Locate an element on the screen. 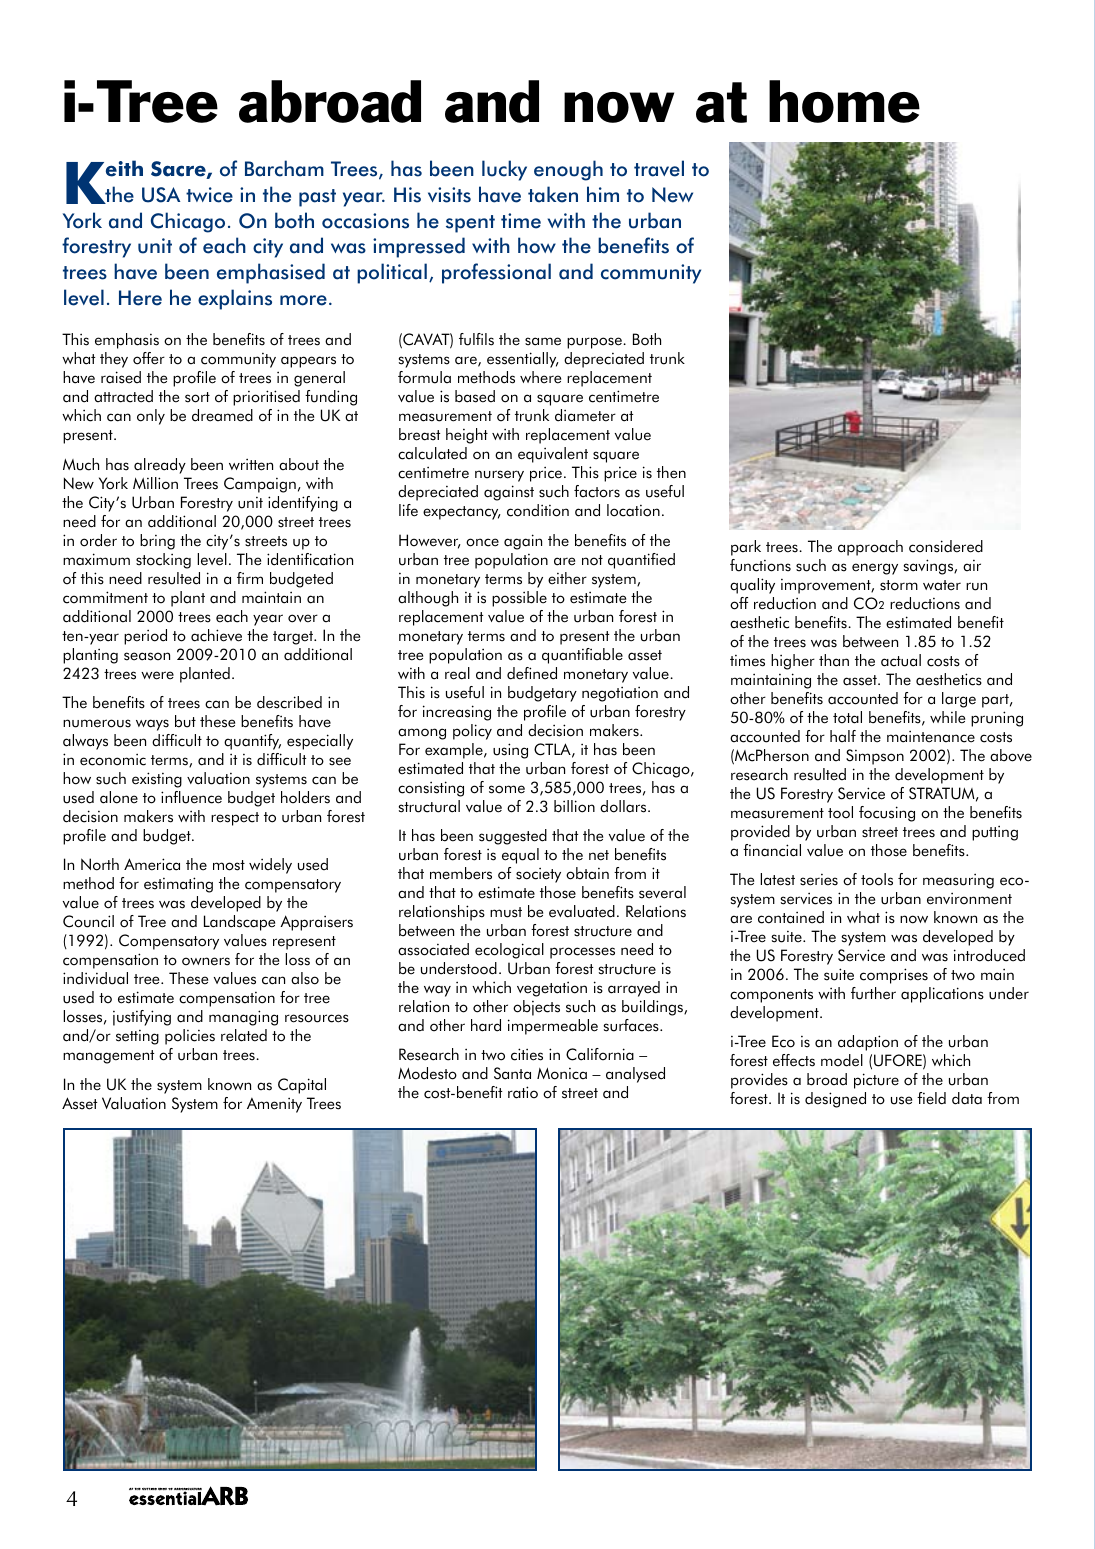 This screenshot has width=1095, height=1549. policies is located at coordinates (190, 1037).
